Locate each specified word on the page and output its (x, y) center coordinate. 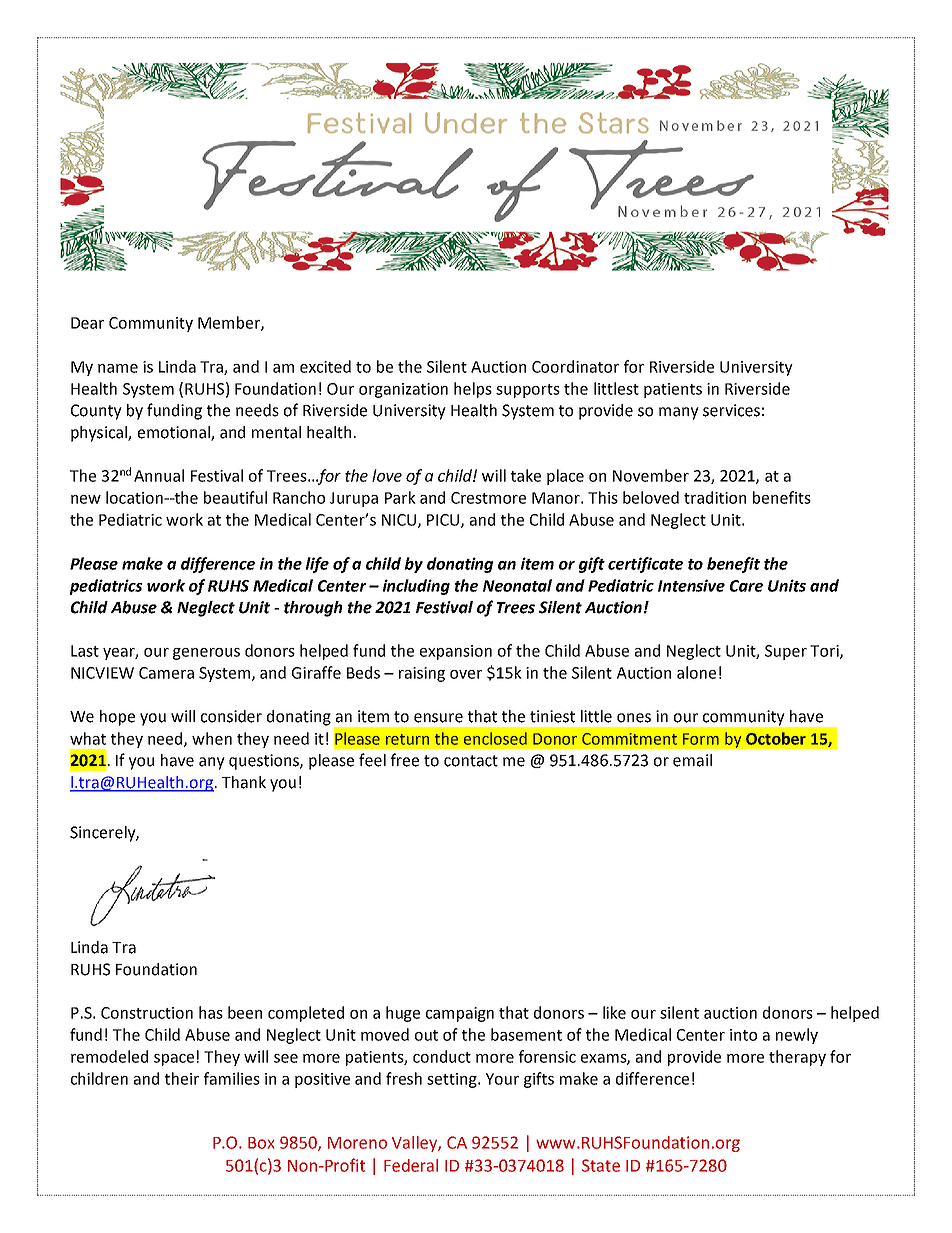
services (731, 410)
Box (261, 1143)
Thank (244, 782)
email (692, 760)
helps (473, 390)
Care (746, 586)
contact (471, 761)
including (416, 587)
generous (206, 654)
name (118, 368)
